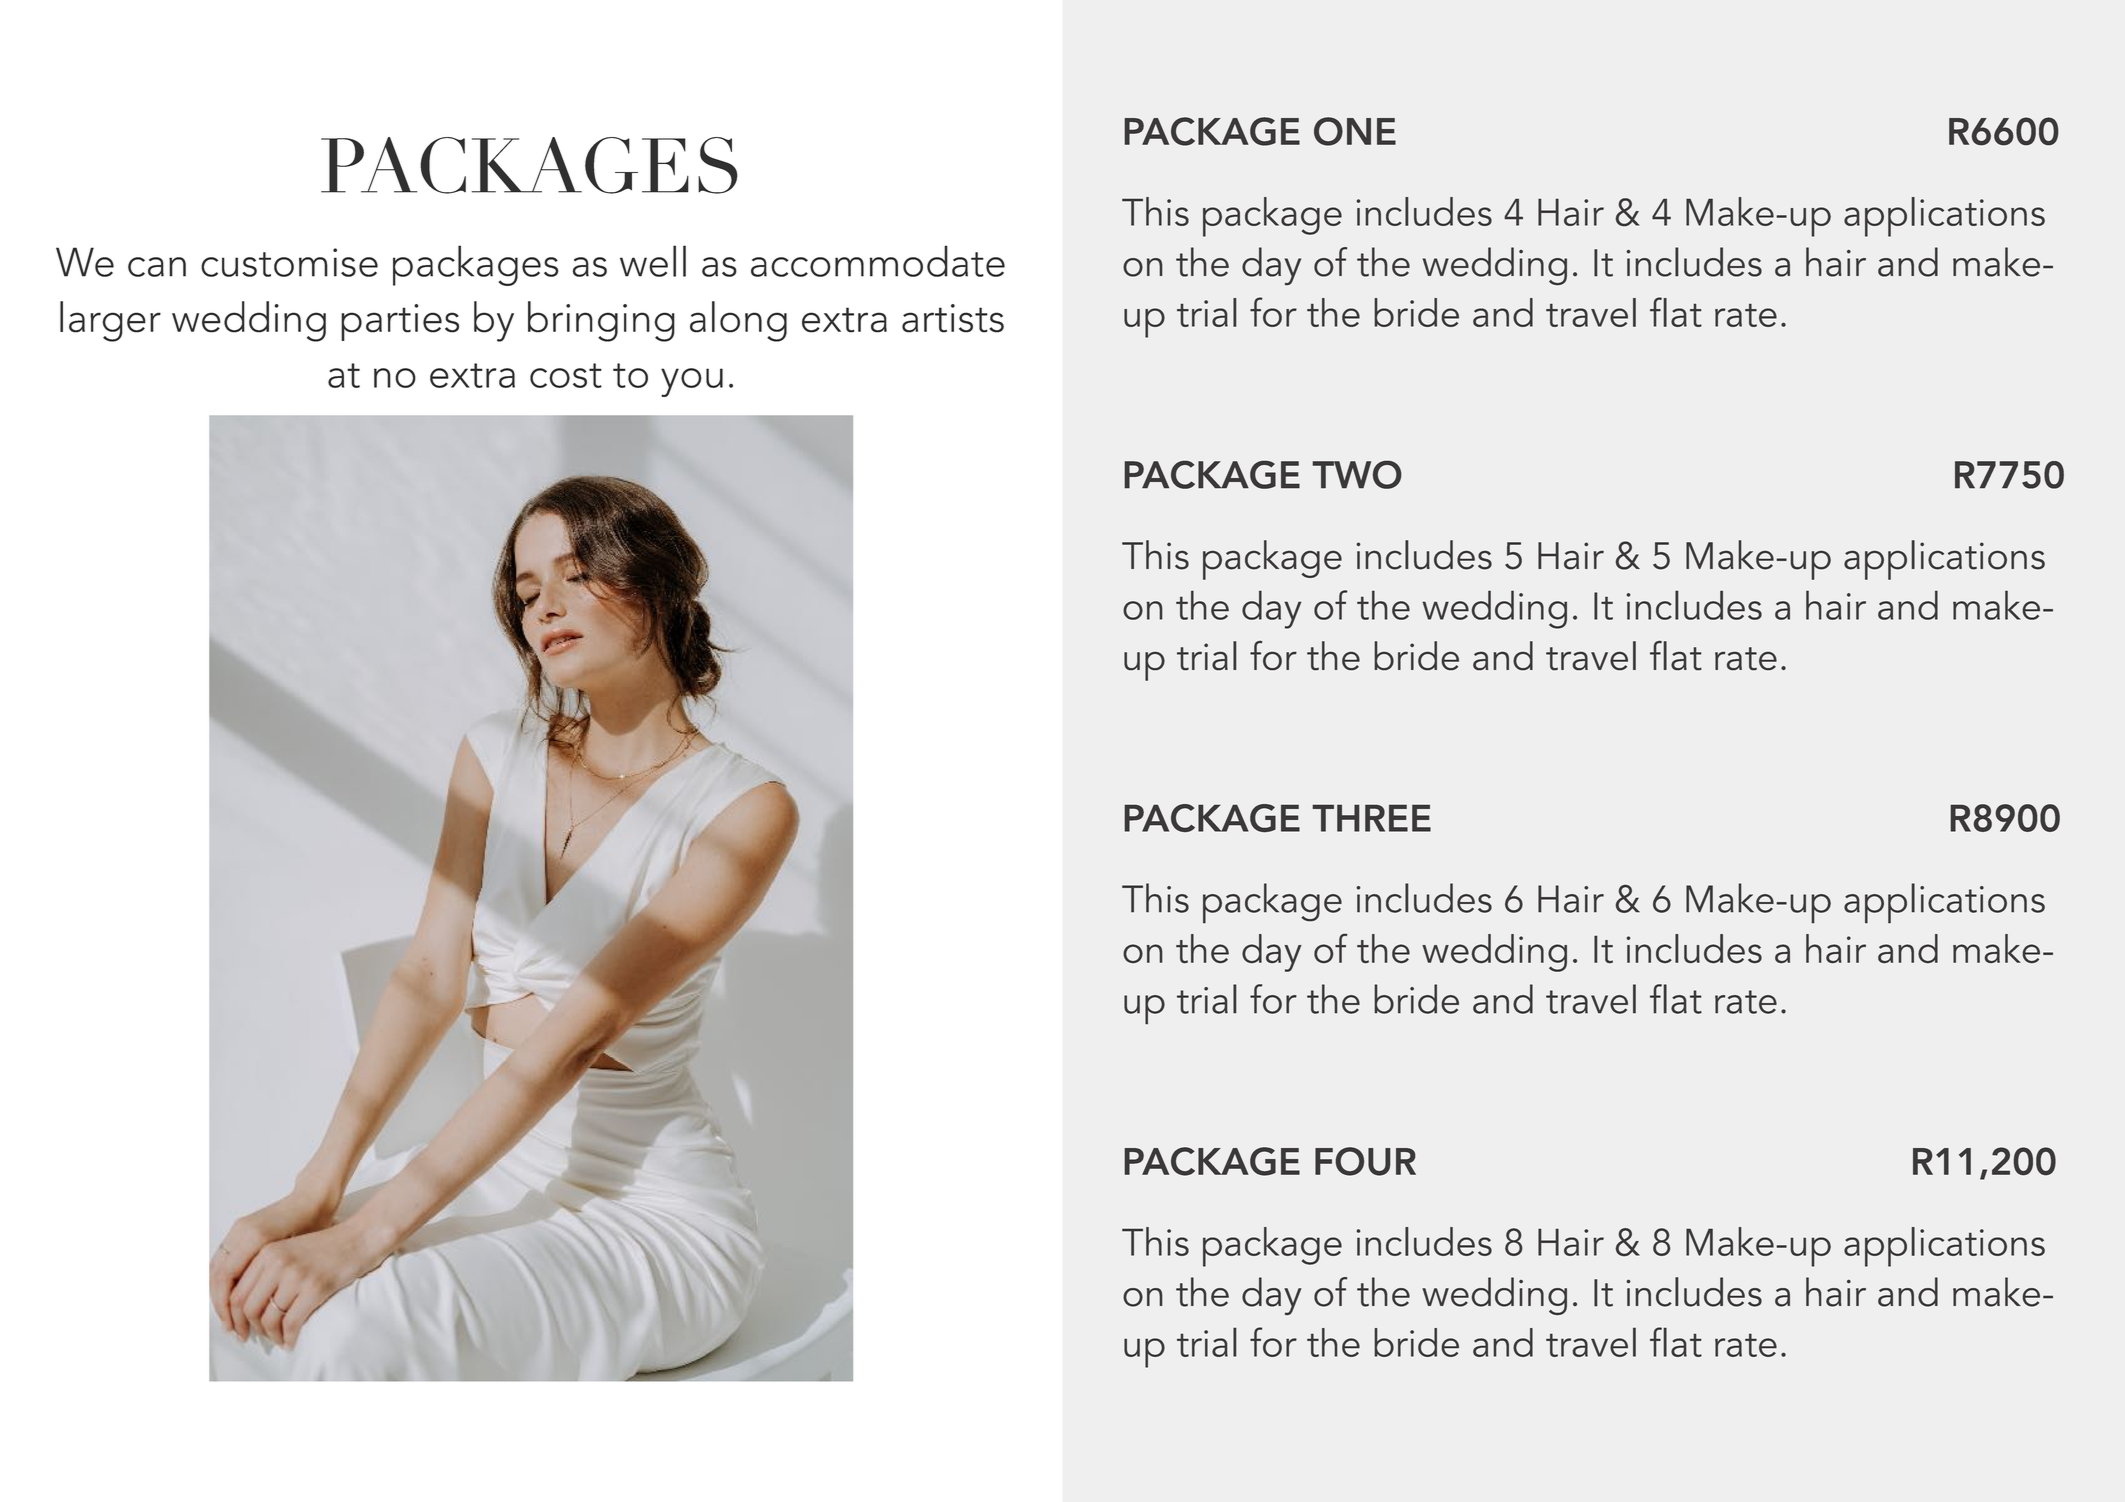 The image size is (2125, 1502). What do you see at coordinates (289, 262) in the screenshot?
I see `customise` at bounding box center [289, 262].
